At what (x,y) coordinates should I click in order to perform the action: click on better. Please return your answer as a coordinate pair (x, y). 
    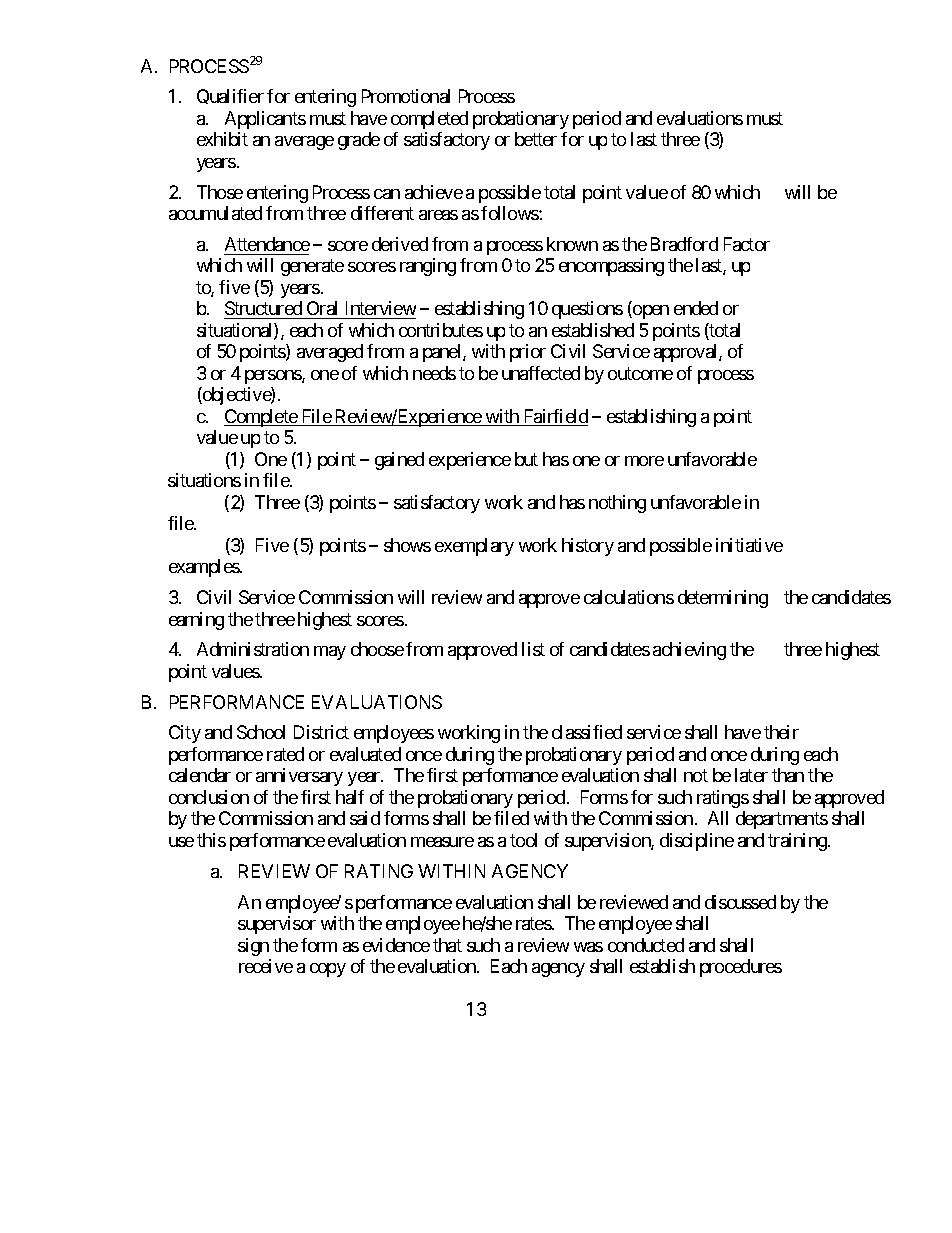
    Looking at the image, I should click on (536, 139).
